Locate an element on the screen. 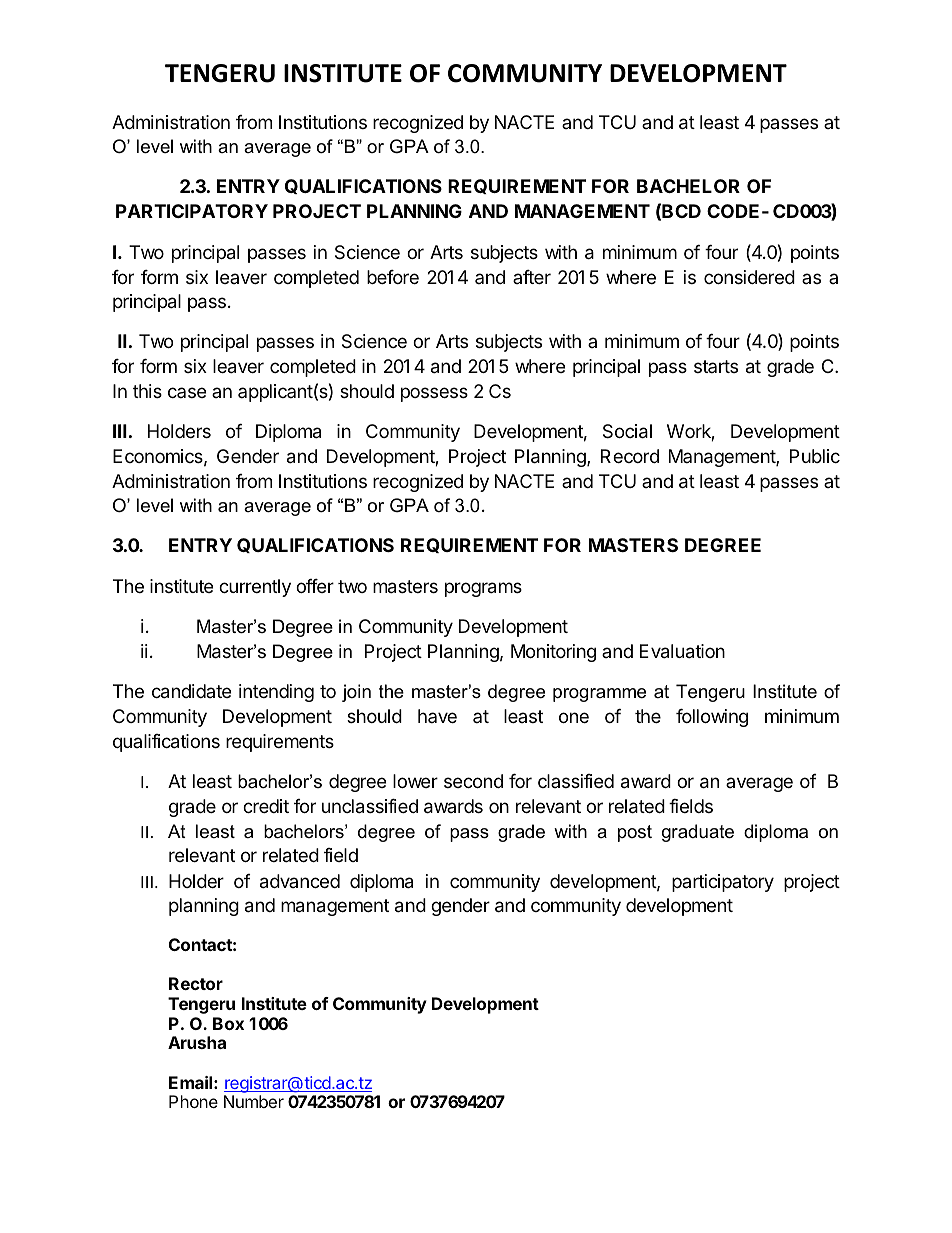  Box is located at coordinates (228, 1023).
